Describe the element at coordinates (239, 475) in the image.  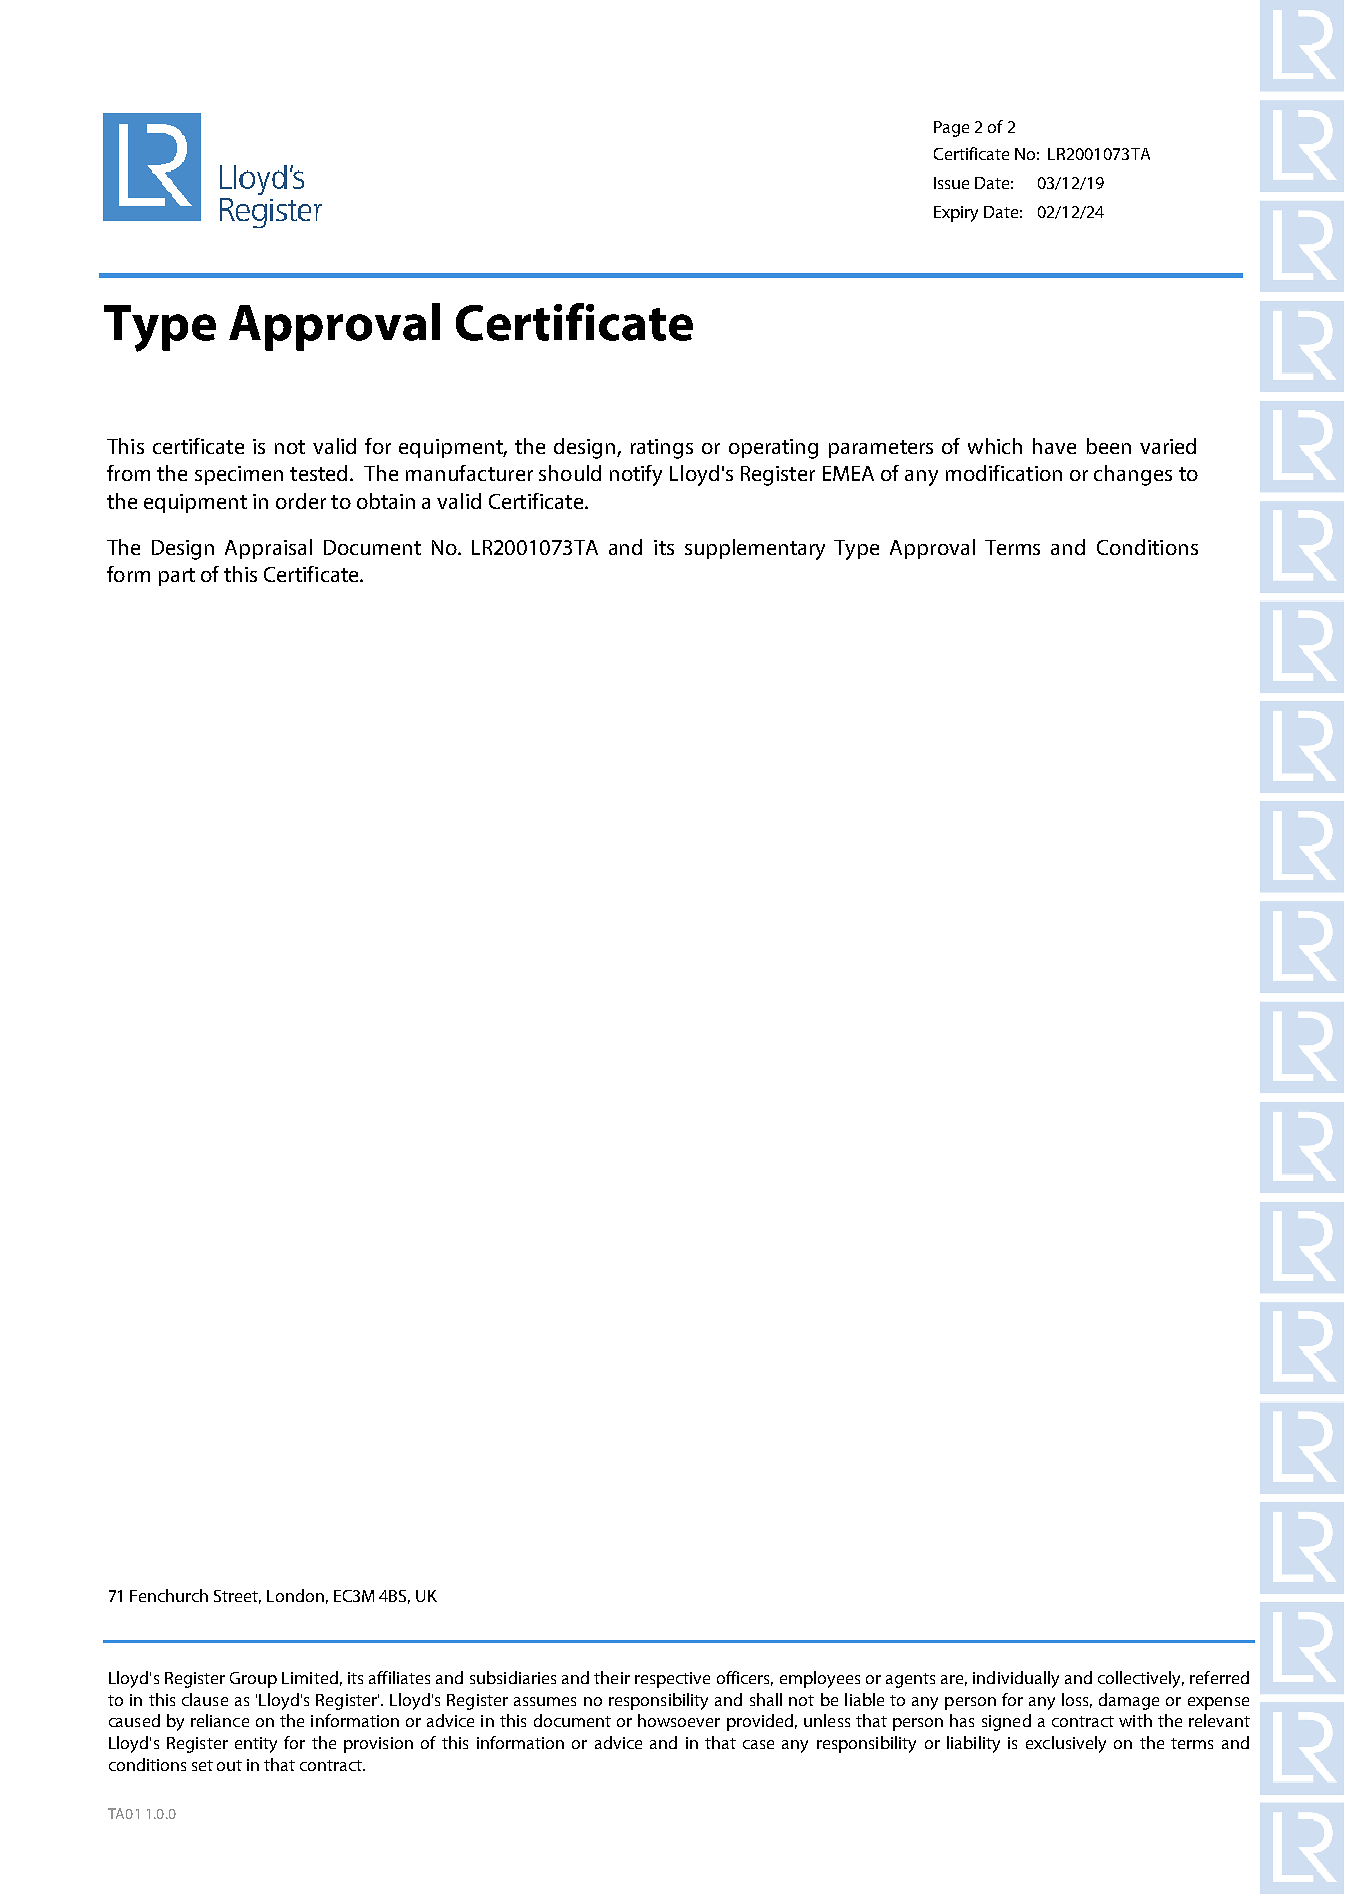
I see `specimen` at that location.
